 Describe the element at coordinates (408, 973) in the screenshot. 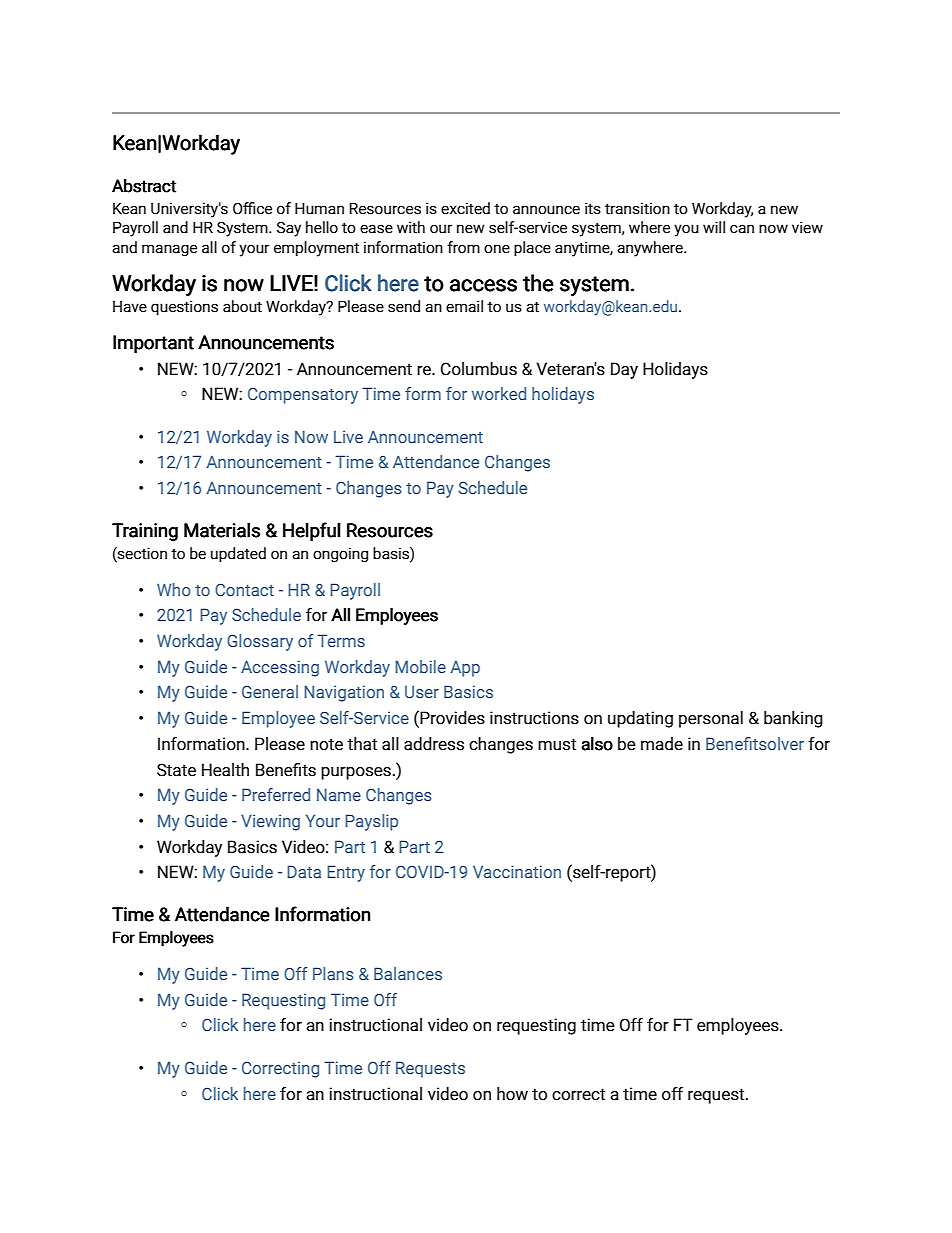

I see `Balances` at that location.
